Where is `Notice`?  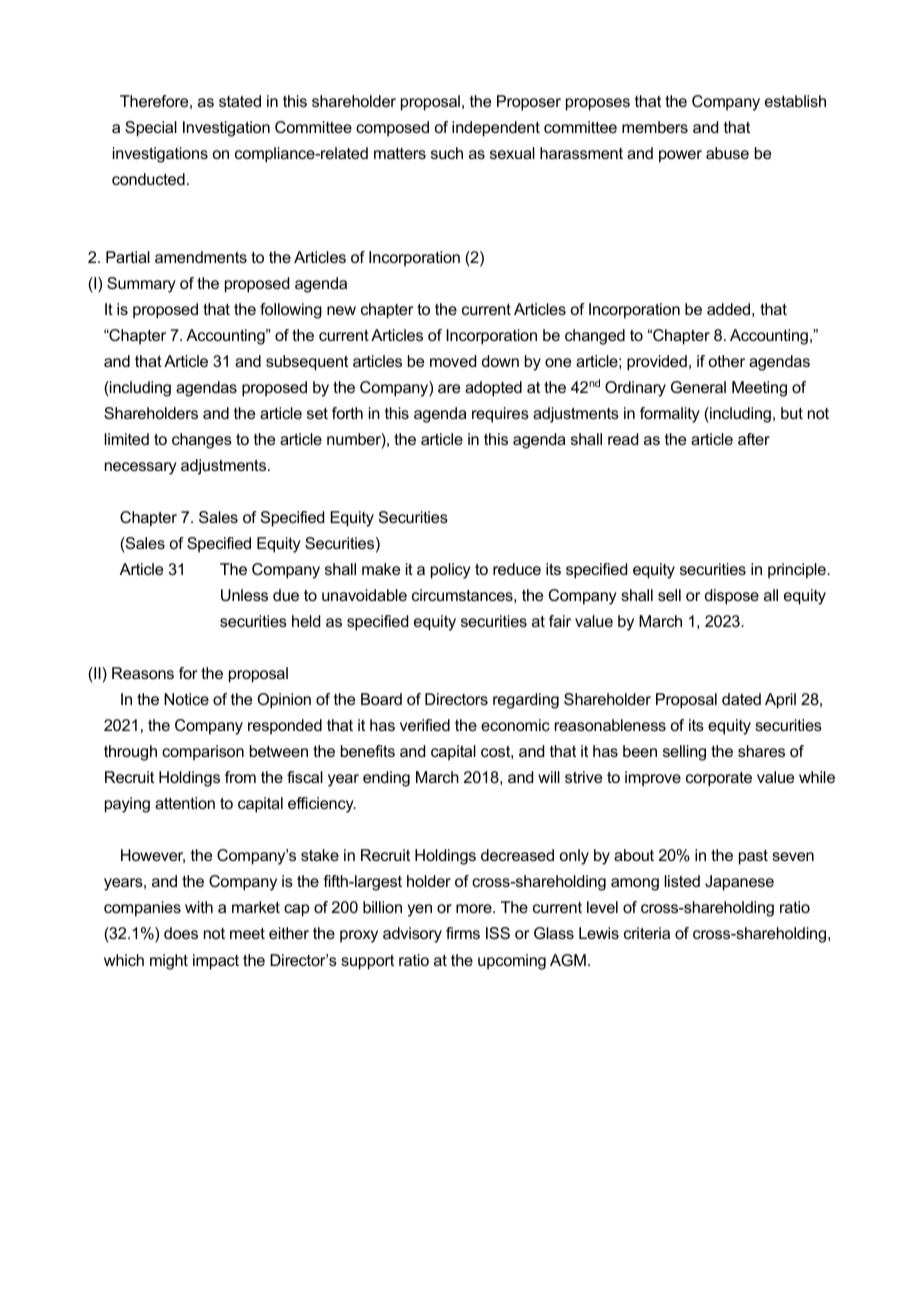
Notice is located at coordinates (186, 699).
